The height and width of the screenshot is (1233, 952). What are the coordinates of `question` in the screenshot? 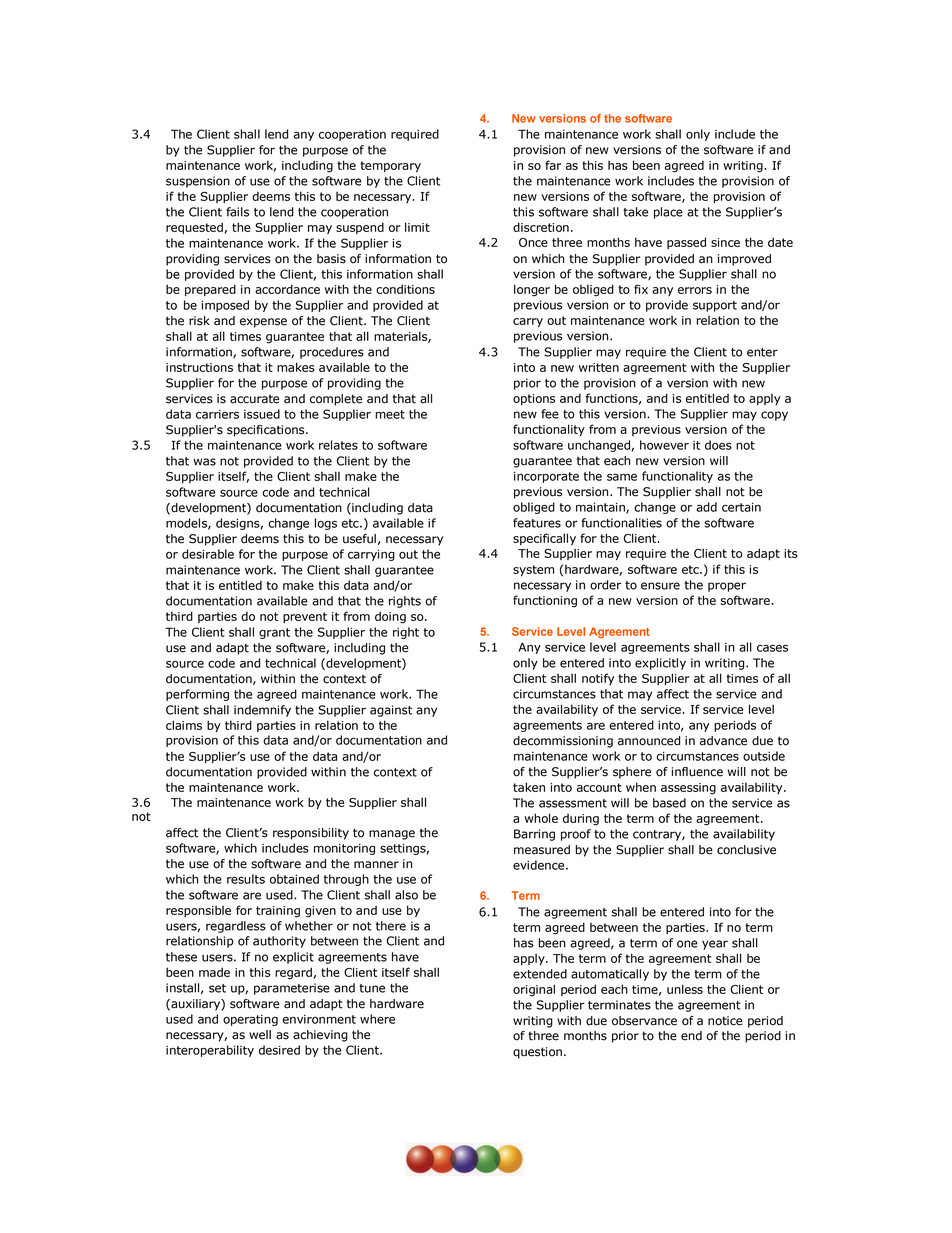 It's located at (537, 1053).
